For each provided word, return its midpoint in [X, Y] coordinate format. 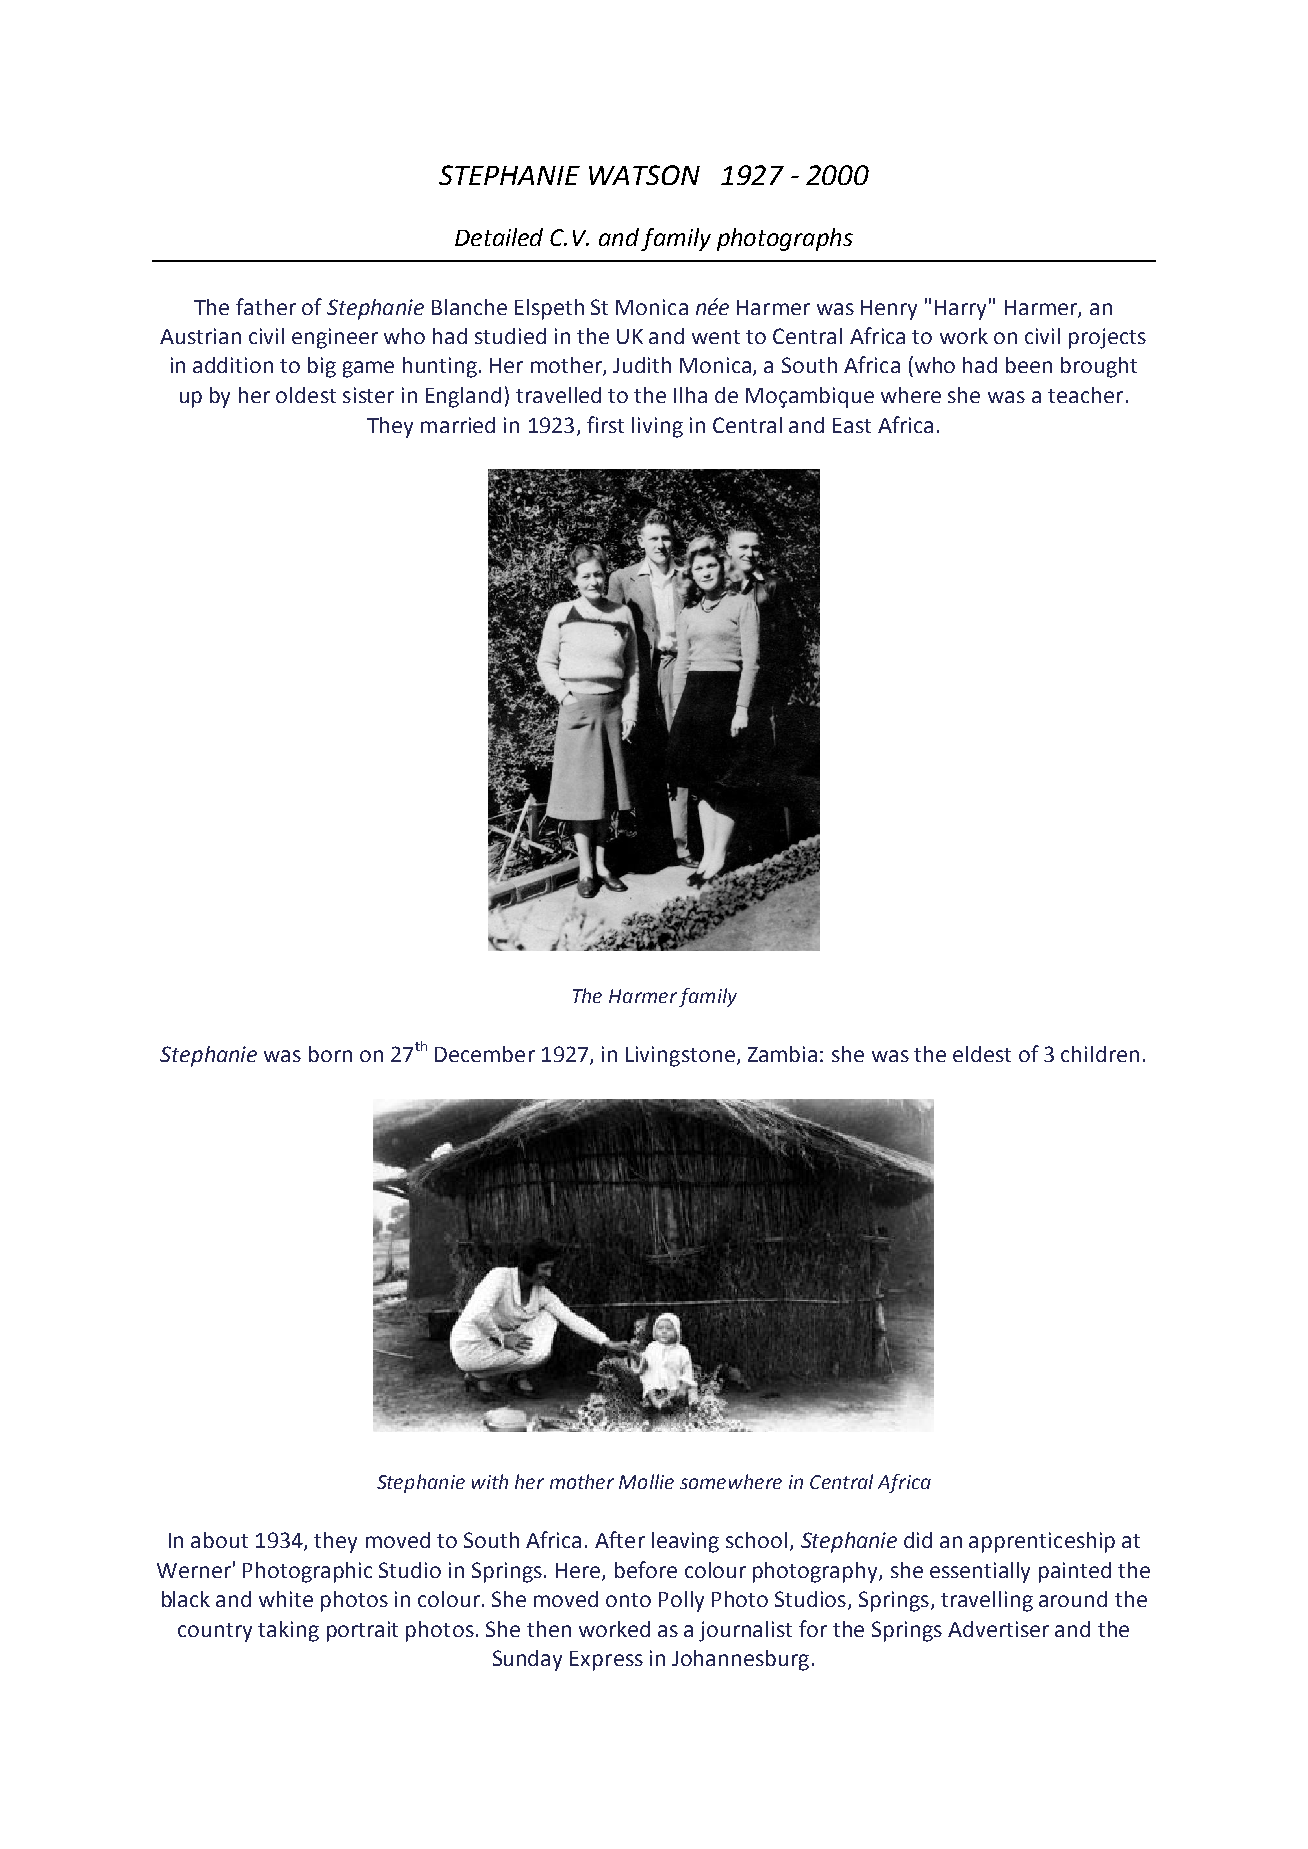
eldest [982, 1054]
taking [288, 1631]
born [330, 1054]
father [266, 306]
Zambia [782, 1054]
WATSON [644, 175]
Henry [889, 310]
